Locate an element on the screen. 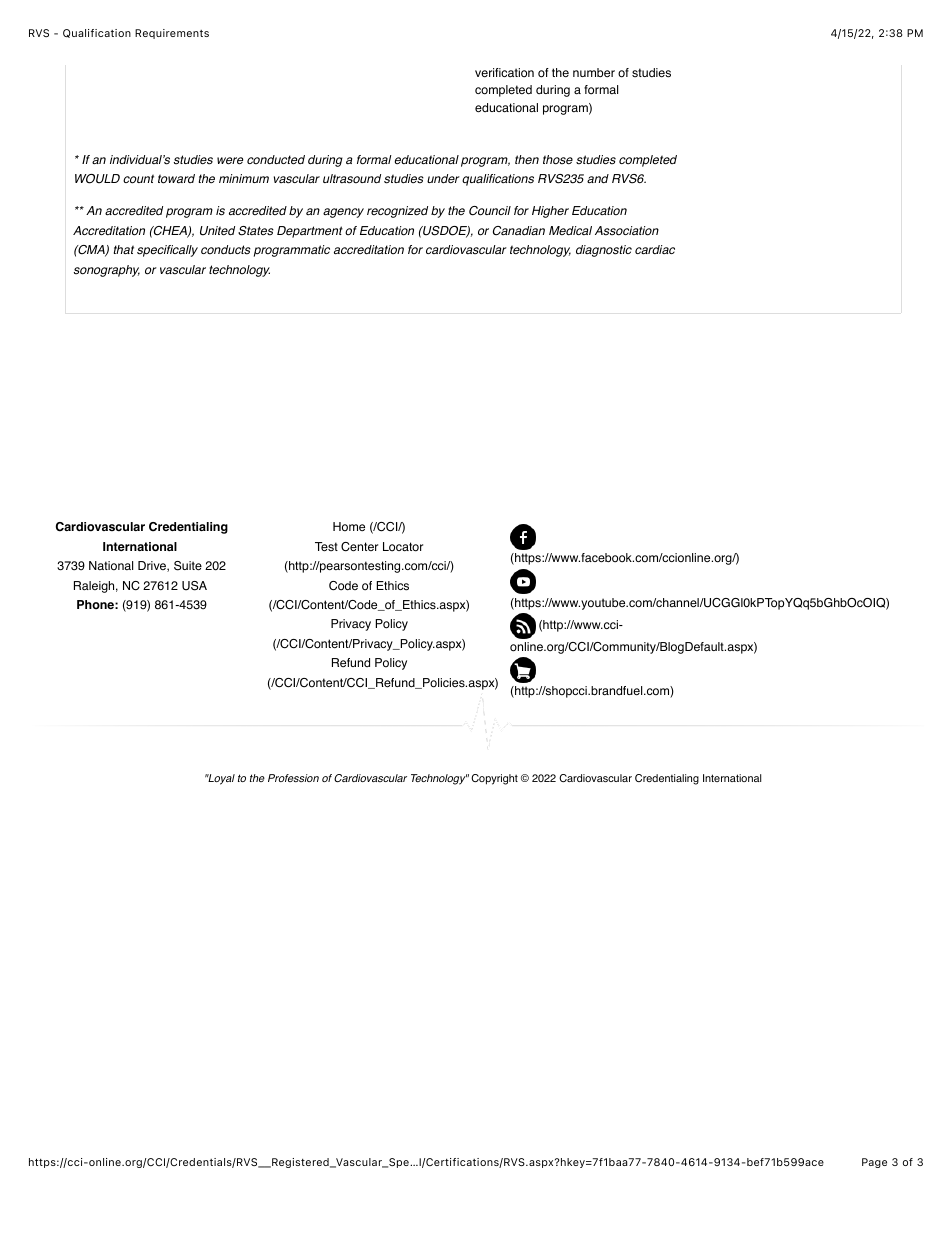 This screenshot has height=1233, width=952. Locator is located at coordinates (403, 547).
